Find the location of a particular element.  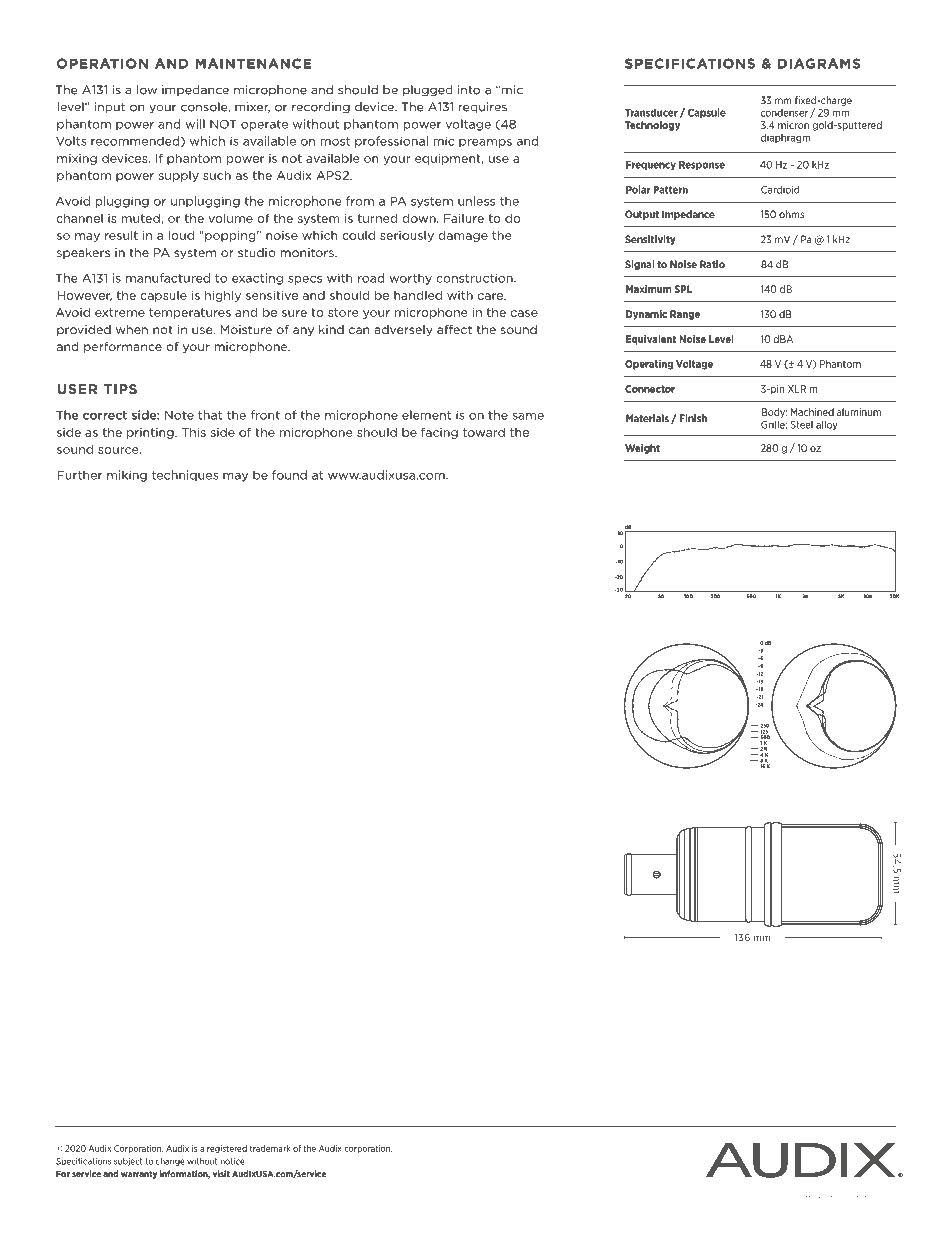

printing is located at coordinates (151, 433).
